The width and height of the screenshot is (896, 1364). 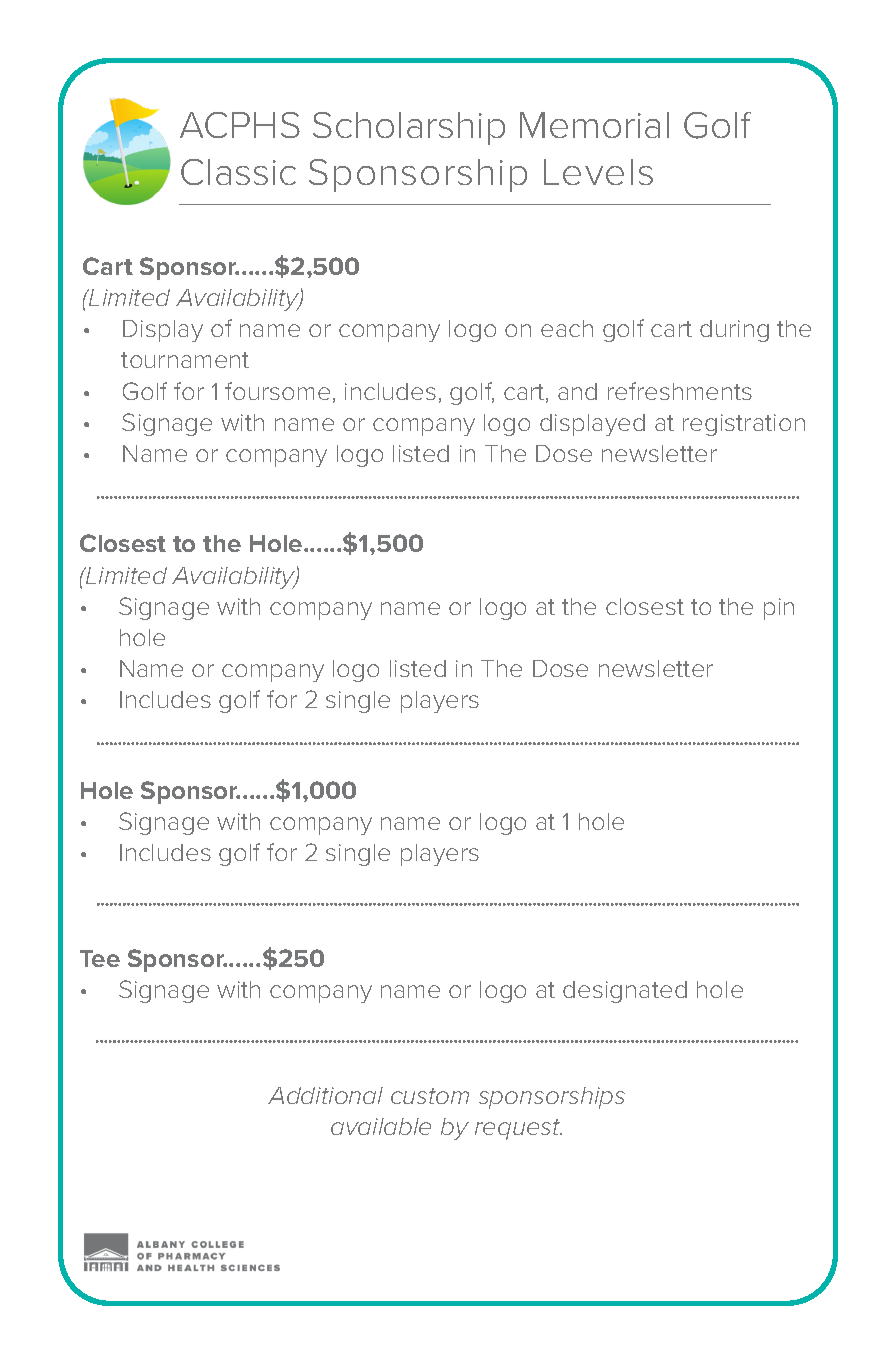 I want to click on Levels, so click(x=598, y=172).
